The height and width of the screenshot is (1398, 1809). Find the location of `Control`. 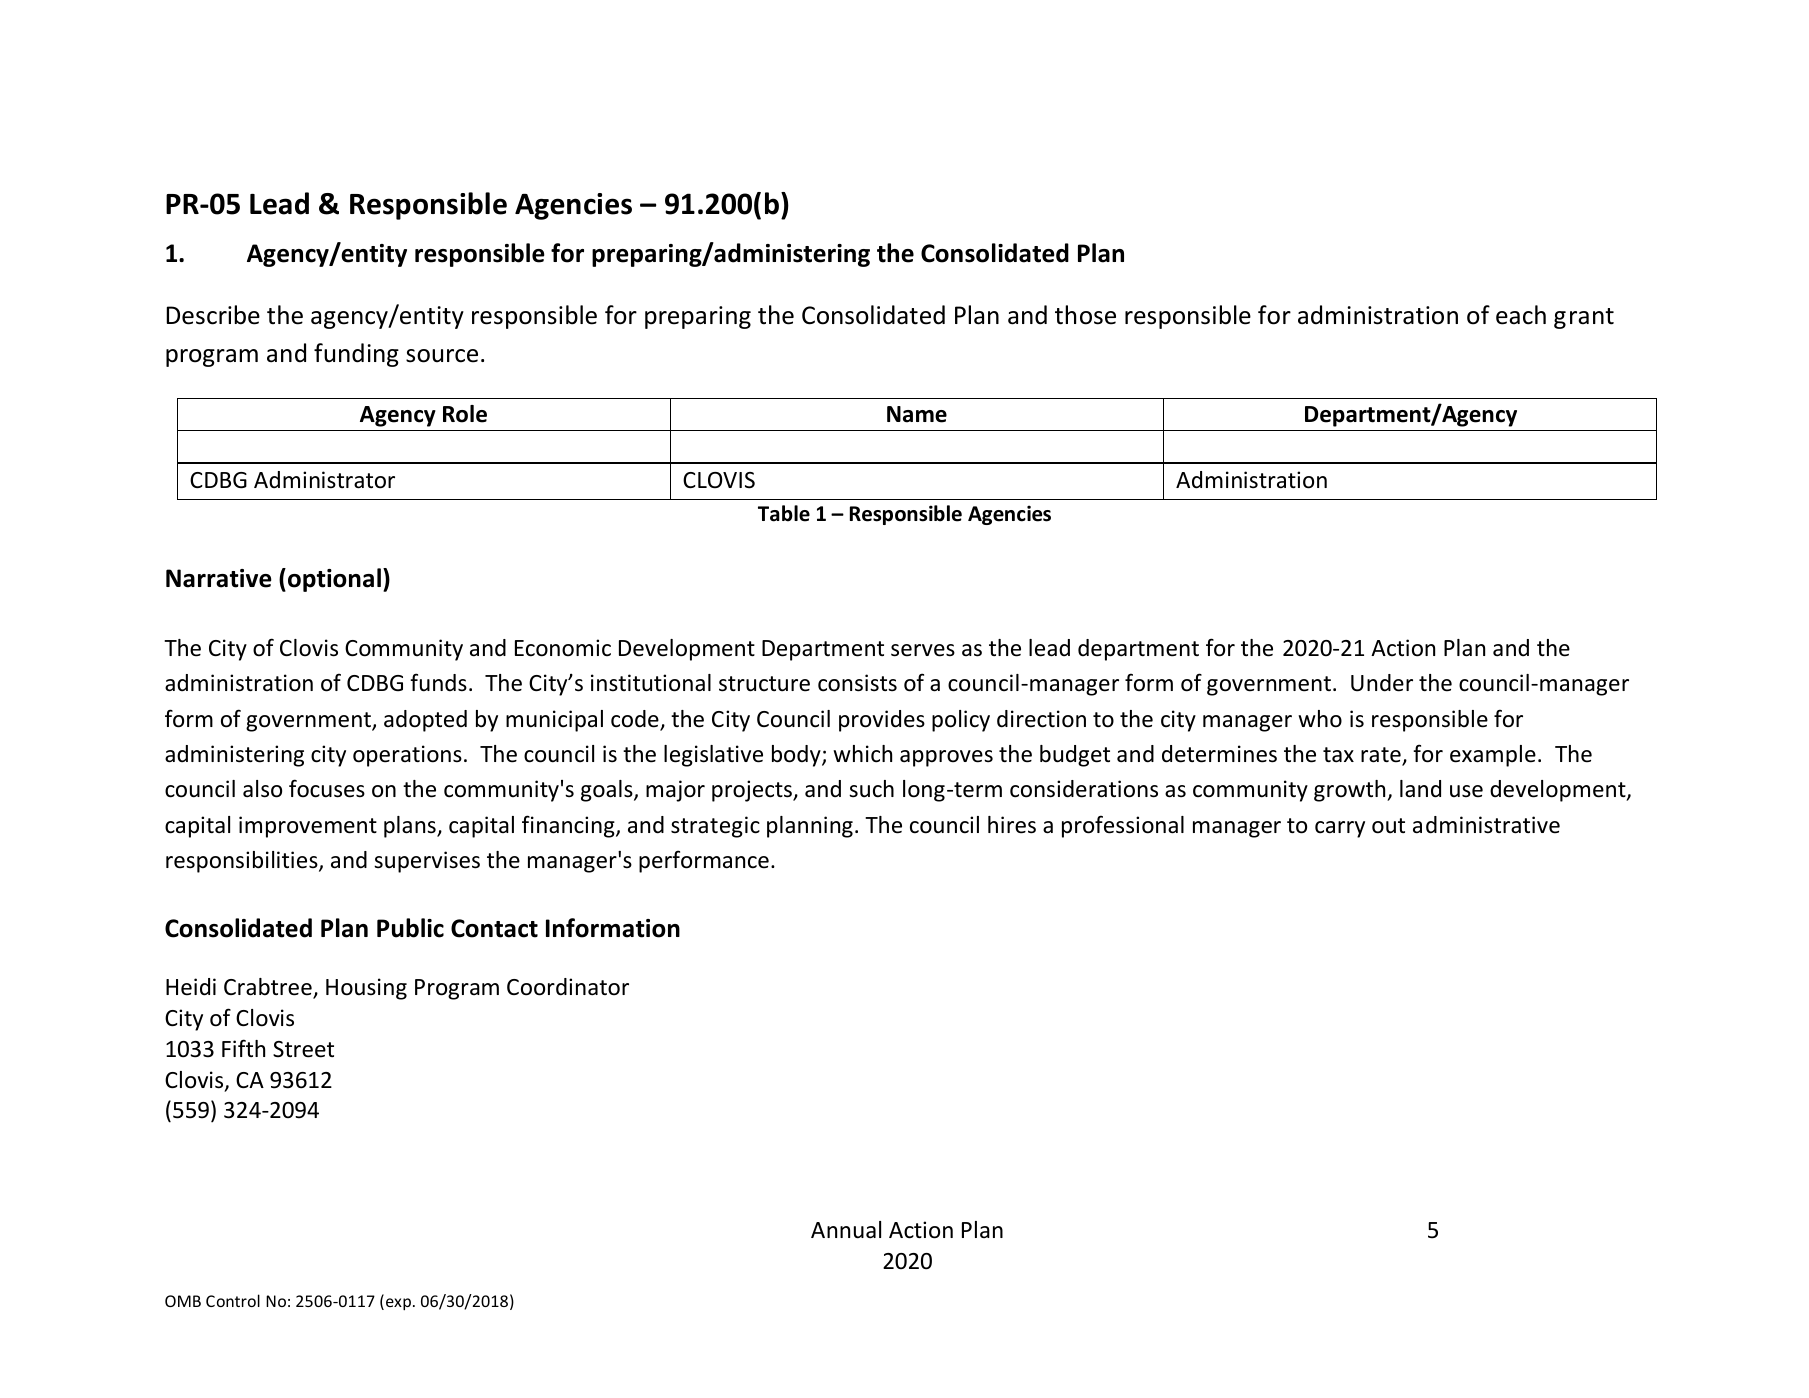

Control is located at coordinates (233, 1300).
